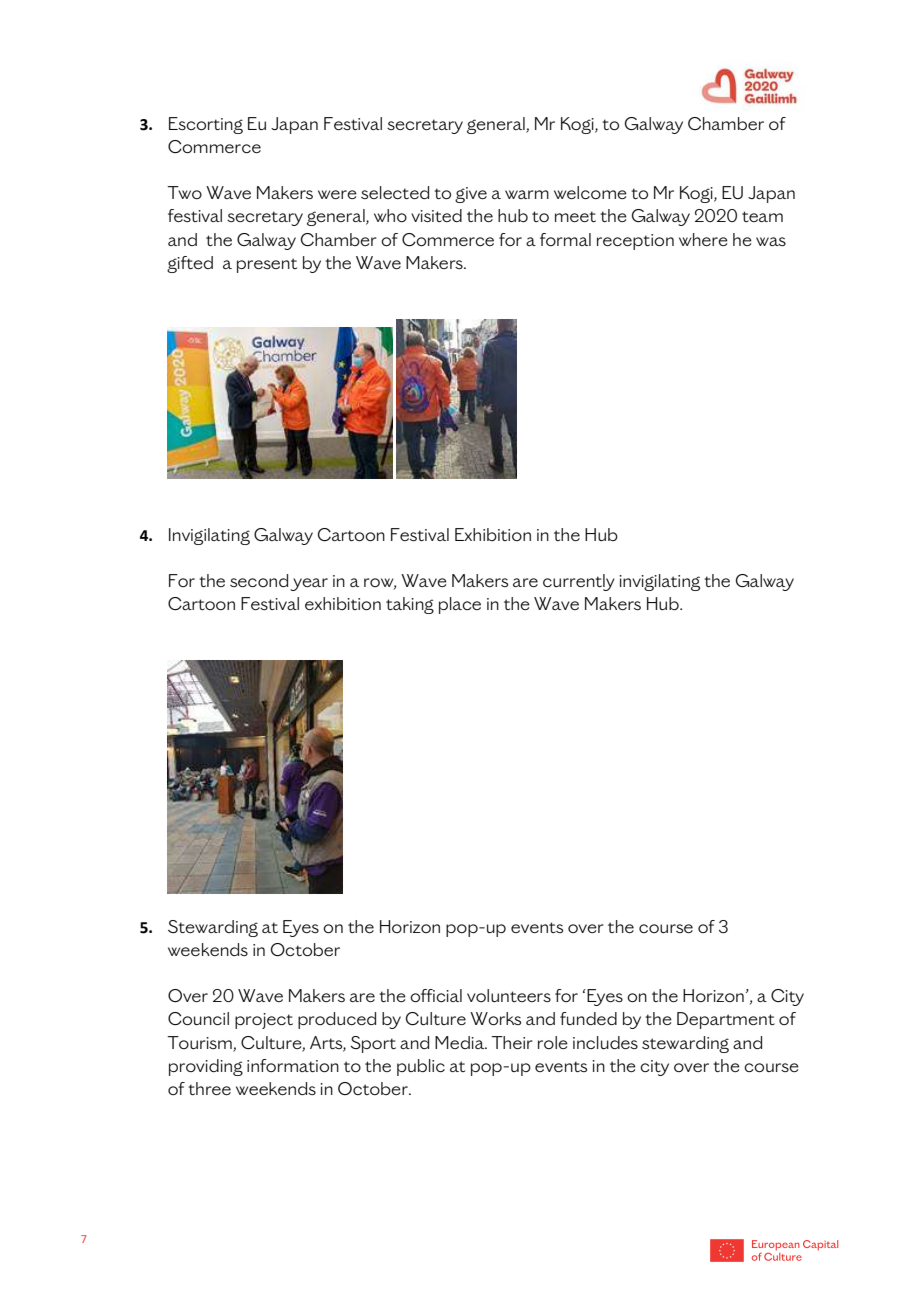 This image has height=1309, width=924. I want to click on Media, so click(461, 1042).
